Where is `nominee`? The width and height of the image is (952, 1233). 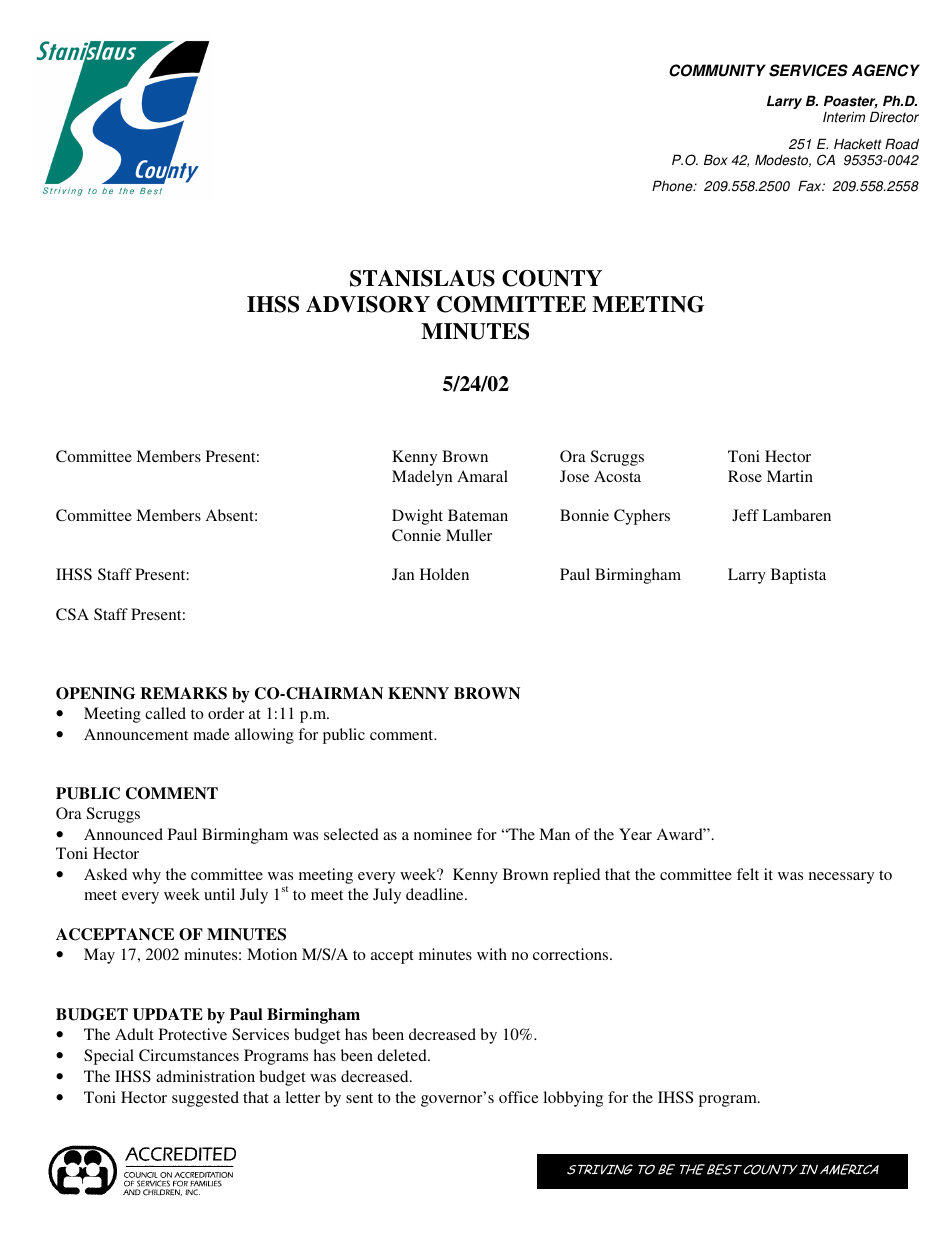
nominee is located at coordinates (443, 834).
